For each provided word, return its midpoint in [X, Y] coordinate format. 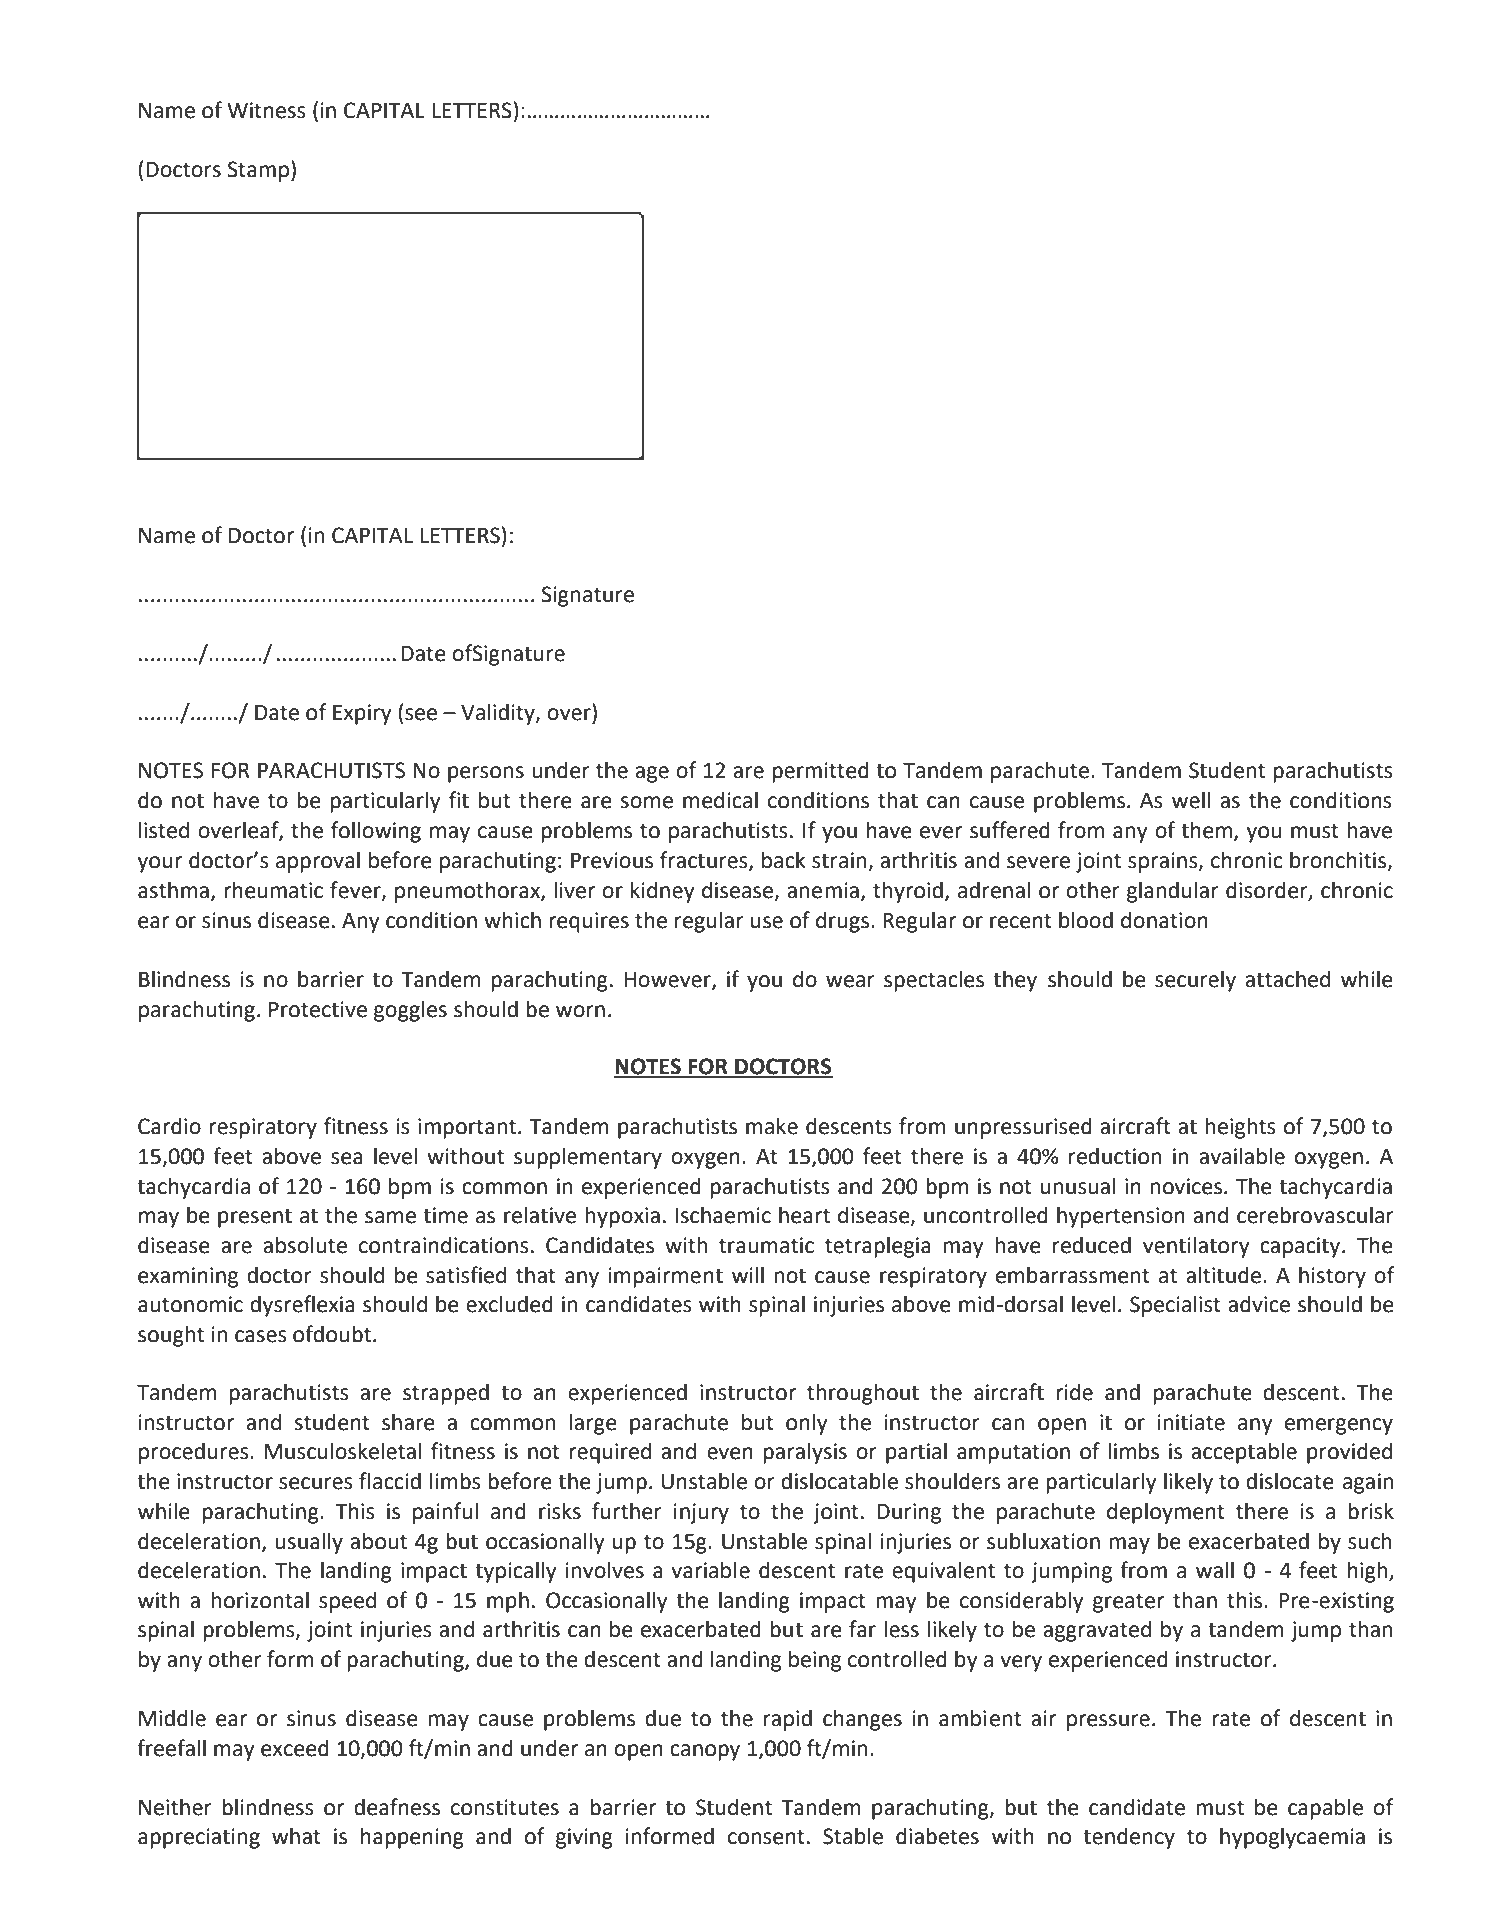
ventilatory [1196, 1247]
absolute [305, 1245]
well [1191, 800]
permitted [820, 772]
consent [766, 1837]
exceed [295, 1748]
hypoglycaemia [1292, 1838]
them [1206, 830]
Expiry [362, 714]
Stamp [258, 171]
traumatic [766, 1245]
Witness [266, 110]
